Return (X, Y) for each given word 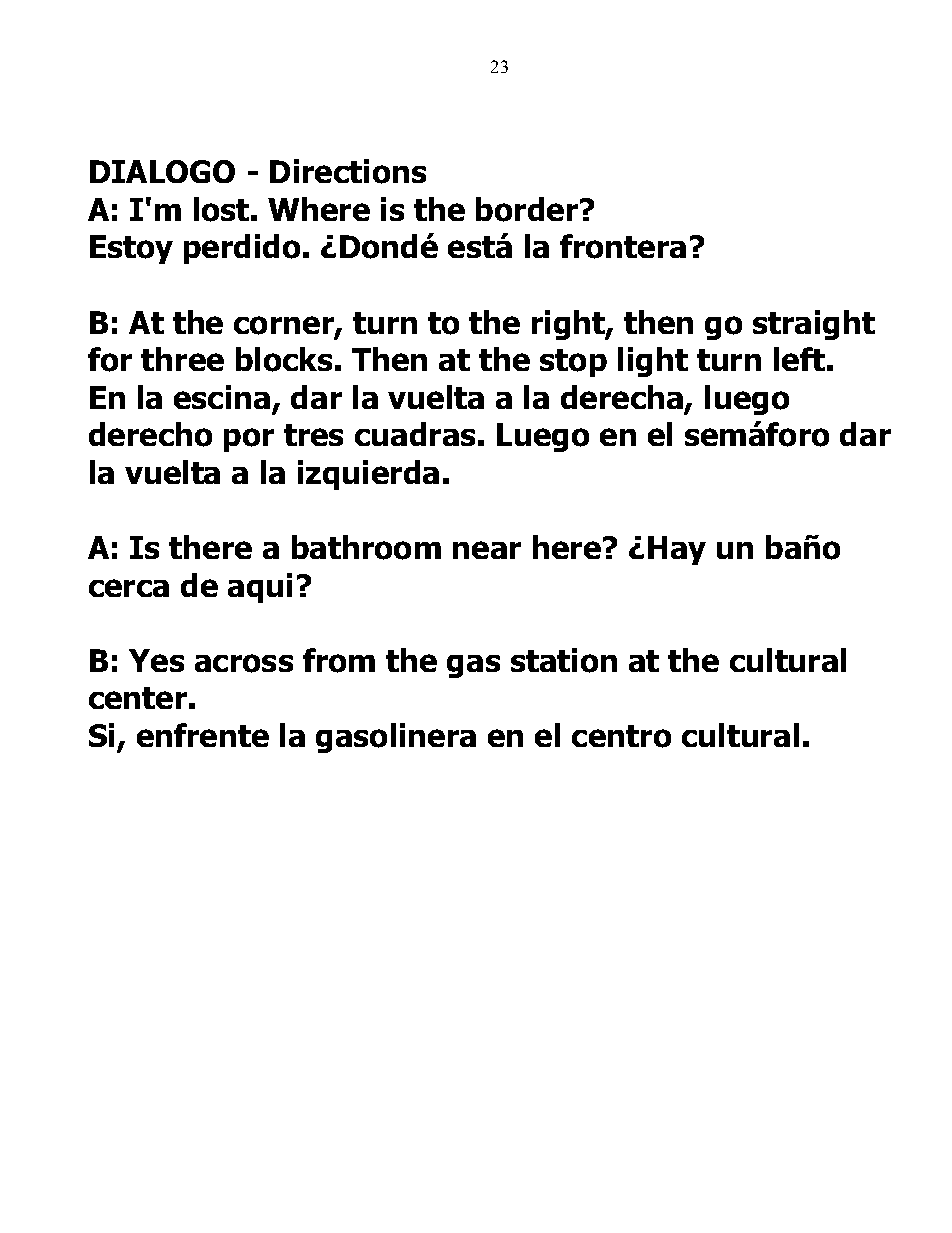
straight (814, 325)
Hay (677, 550)
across (244, 663)
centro (621, 736)
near (487, 550)
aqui (260, 588)
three (182, 359)
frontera (623, 246)
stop (573, 363)
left (799, 359)
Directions (348, 171)
